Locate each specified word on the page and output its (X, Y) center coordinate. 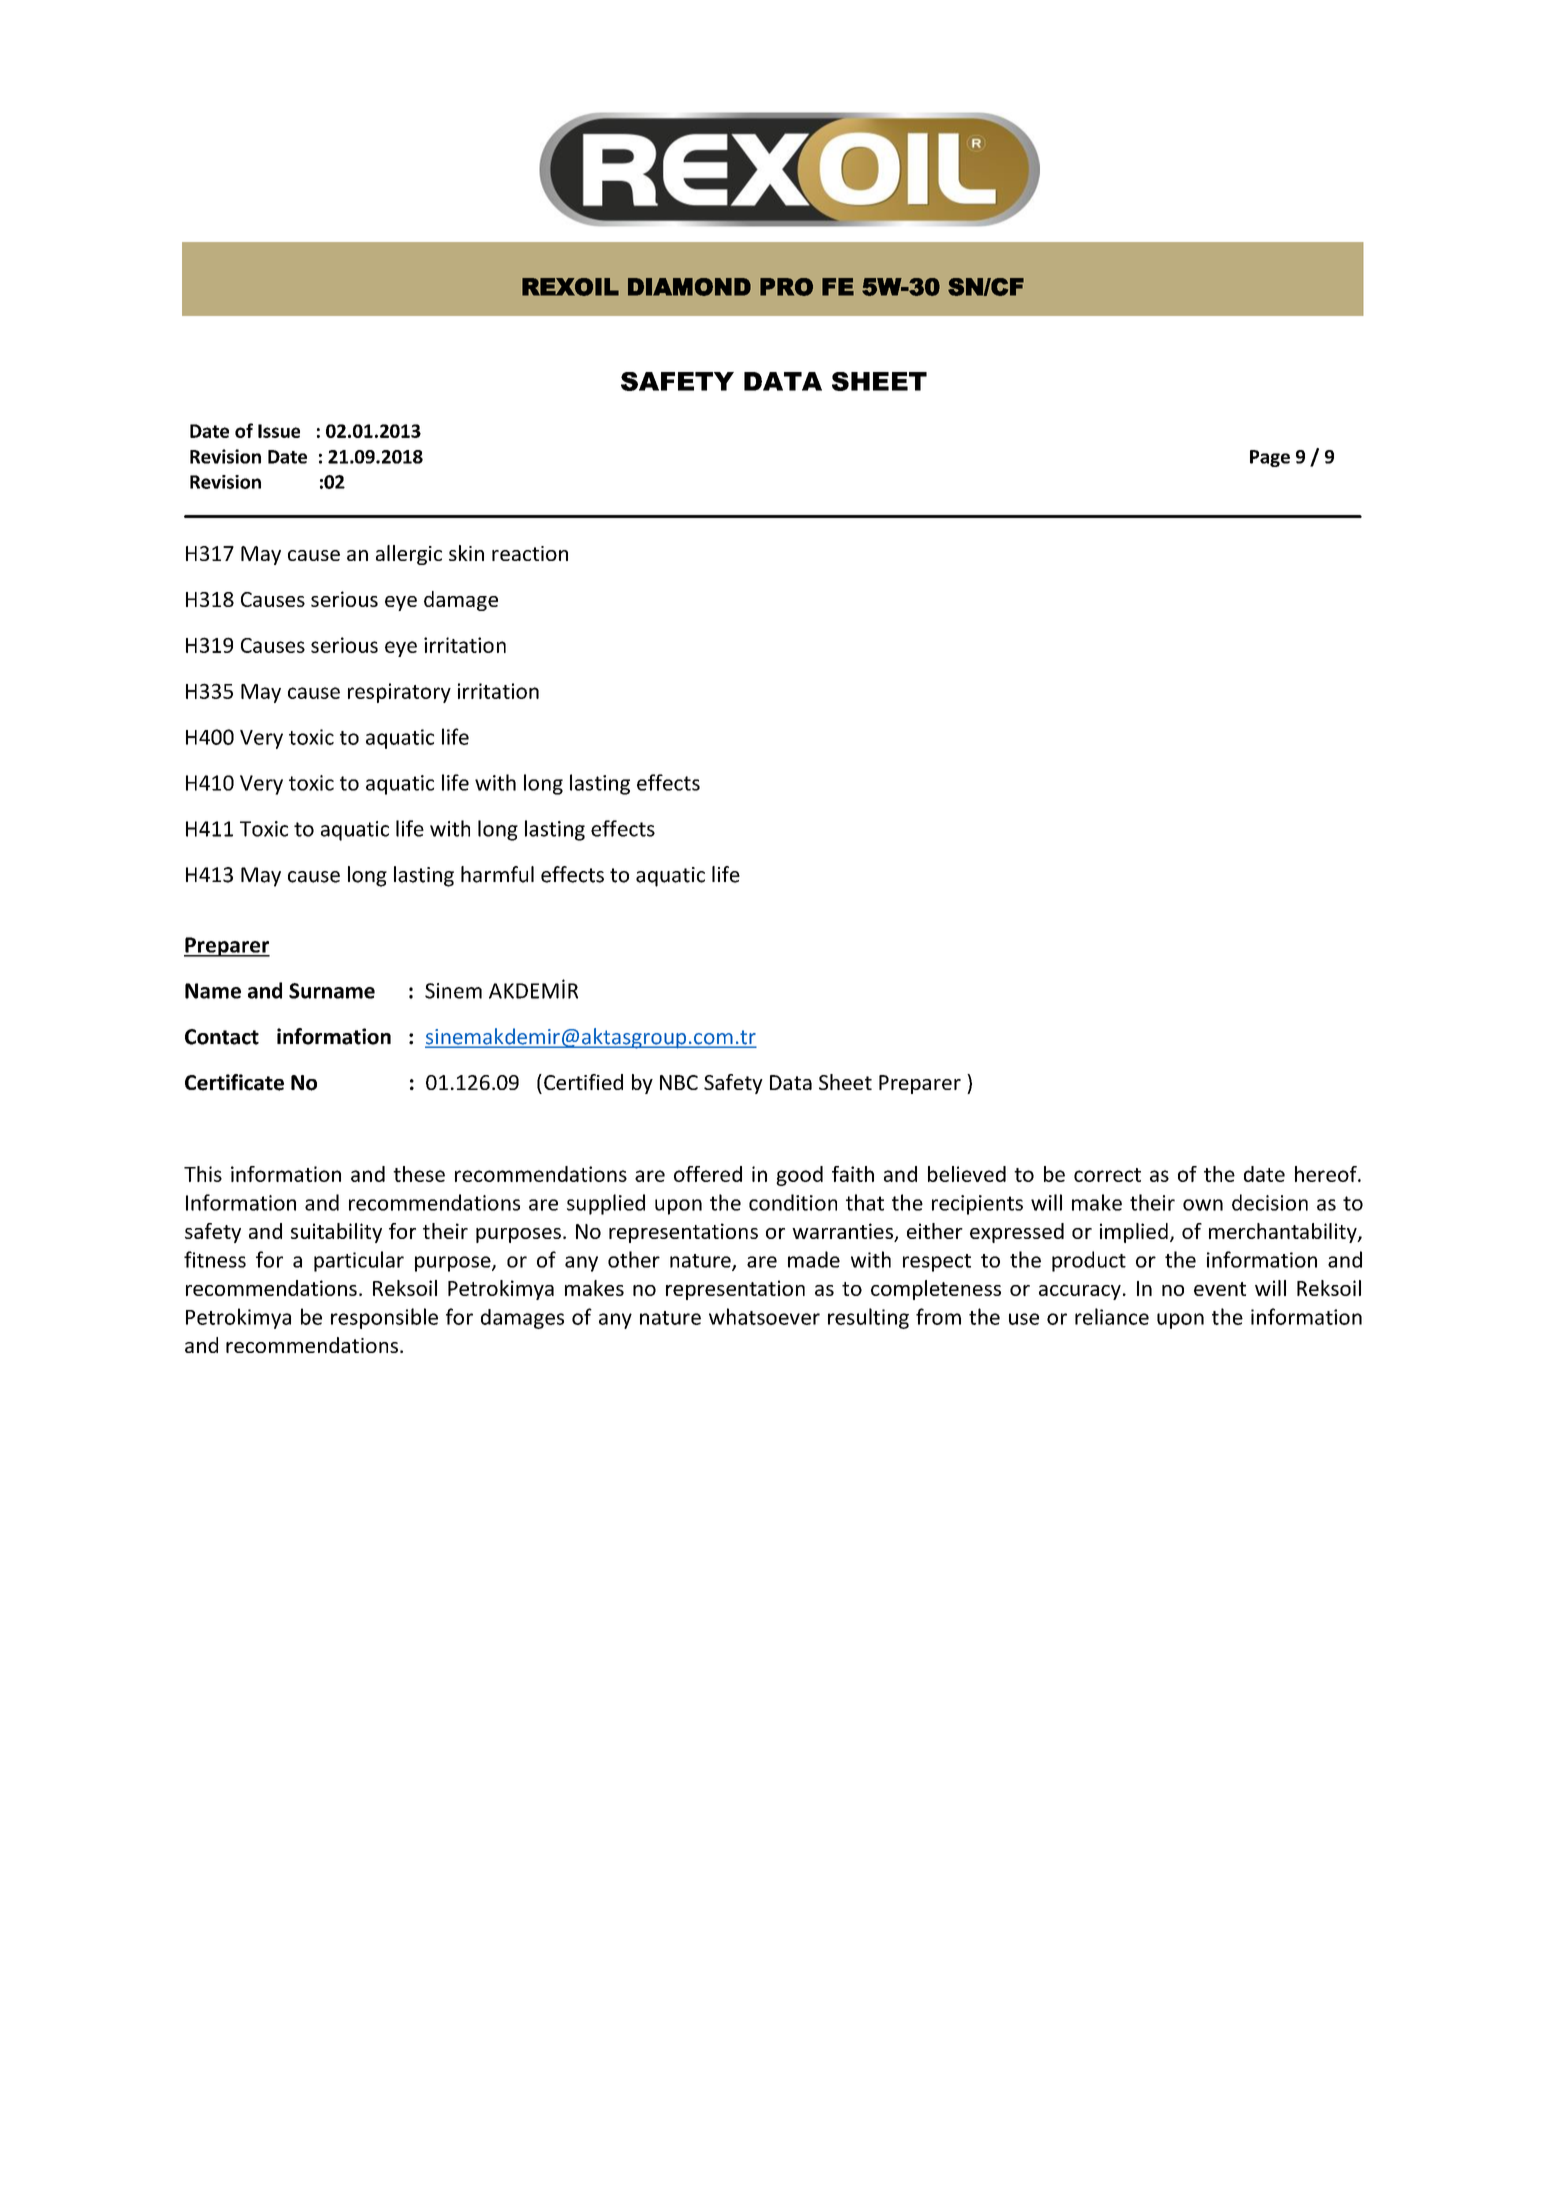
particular (359, 1261)
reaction (530, 553)
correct (1107, 1175)
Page (1270, 458)
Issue (279, 431)
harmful (497, 874)
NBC (679, 1082)
